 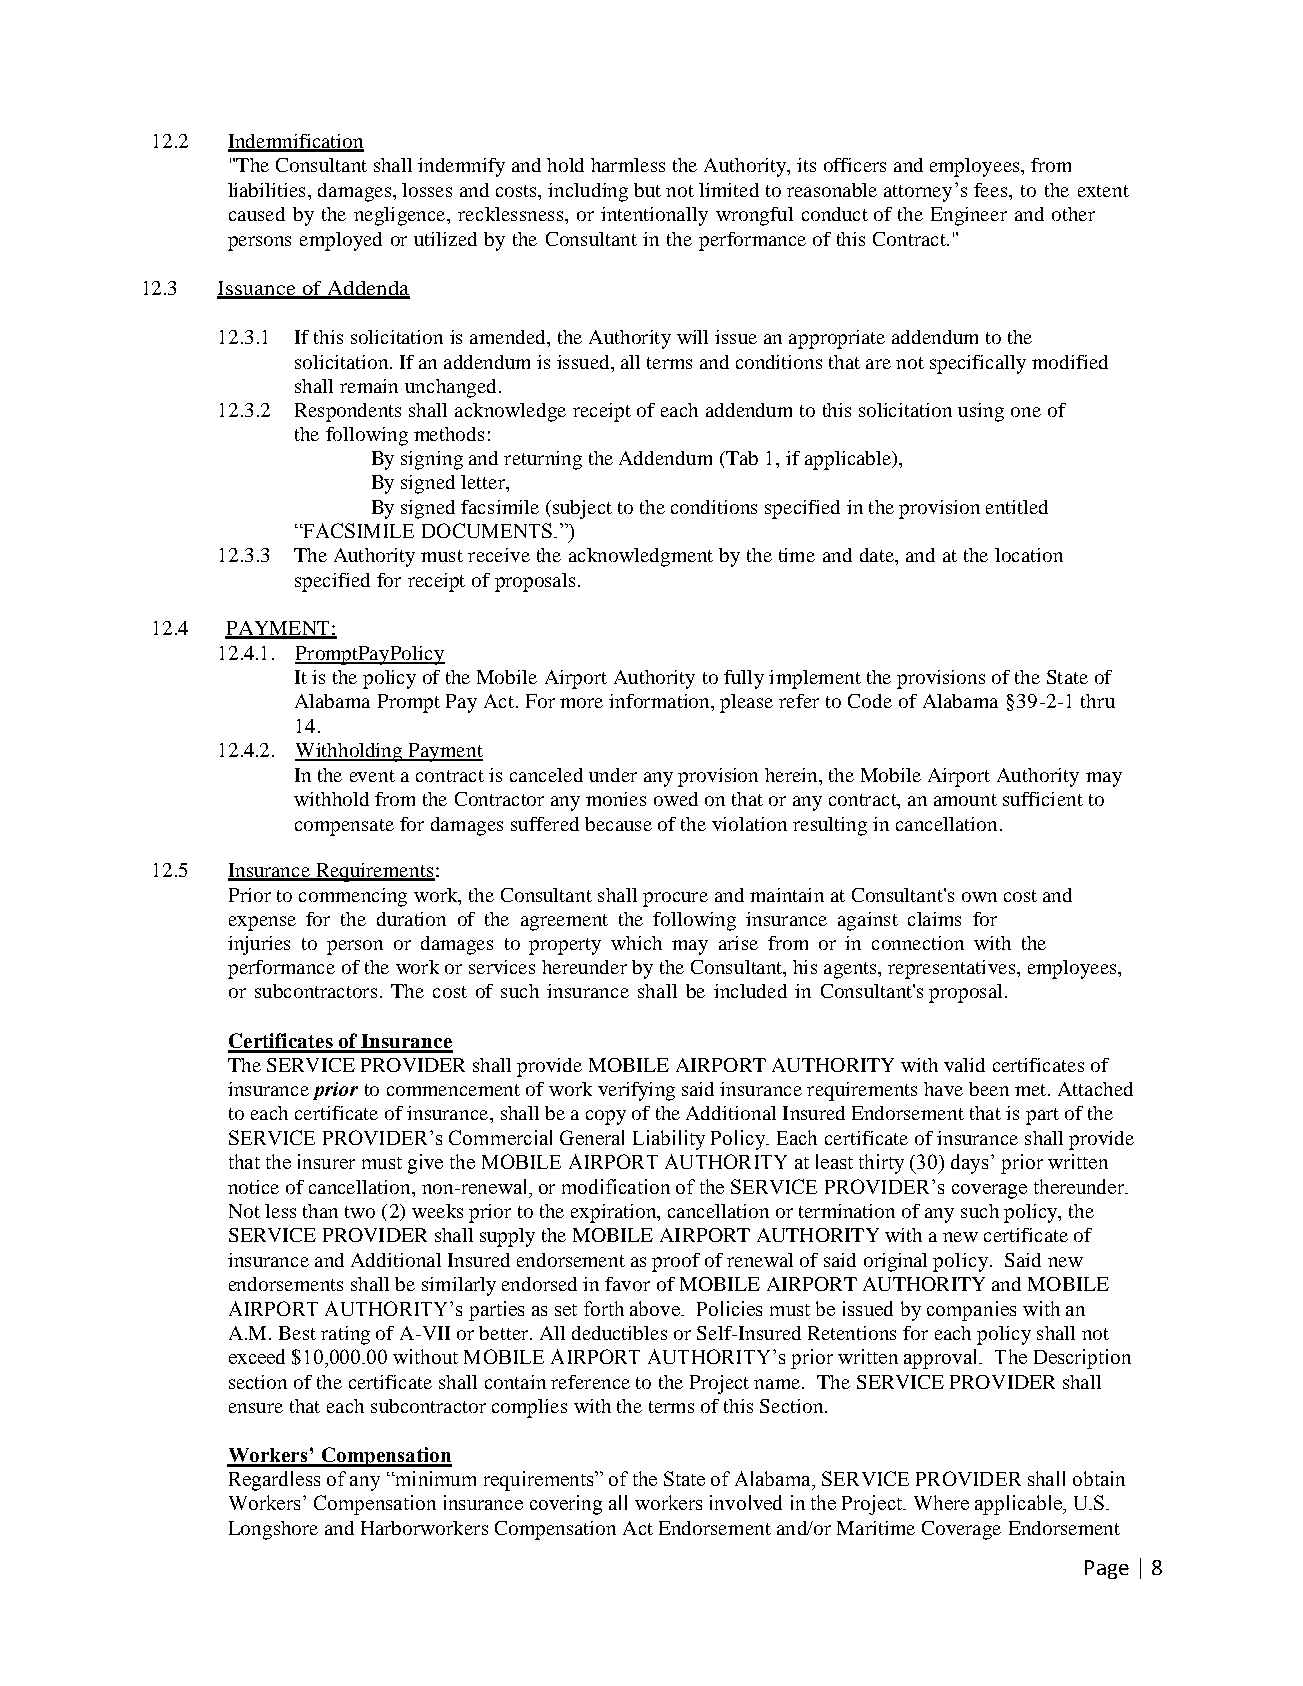 I want to click on negligence, so click(x=401, y=216).
